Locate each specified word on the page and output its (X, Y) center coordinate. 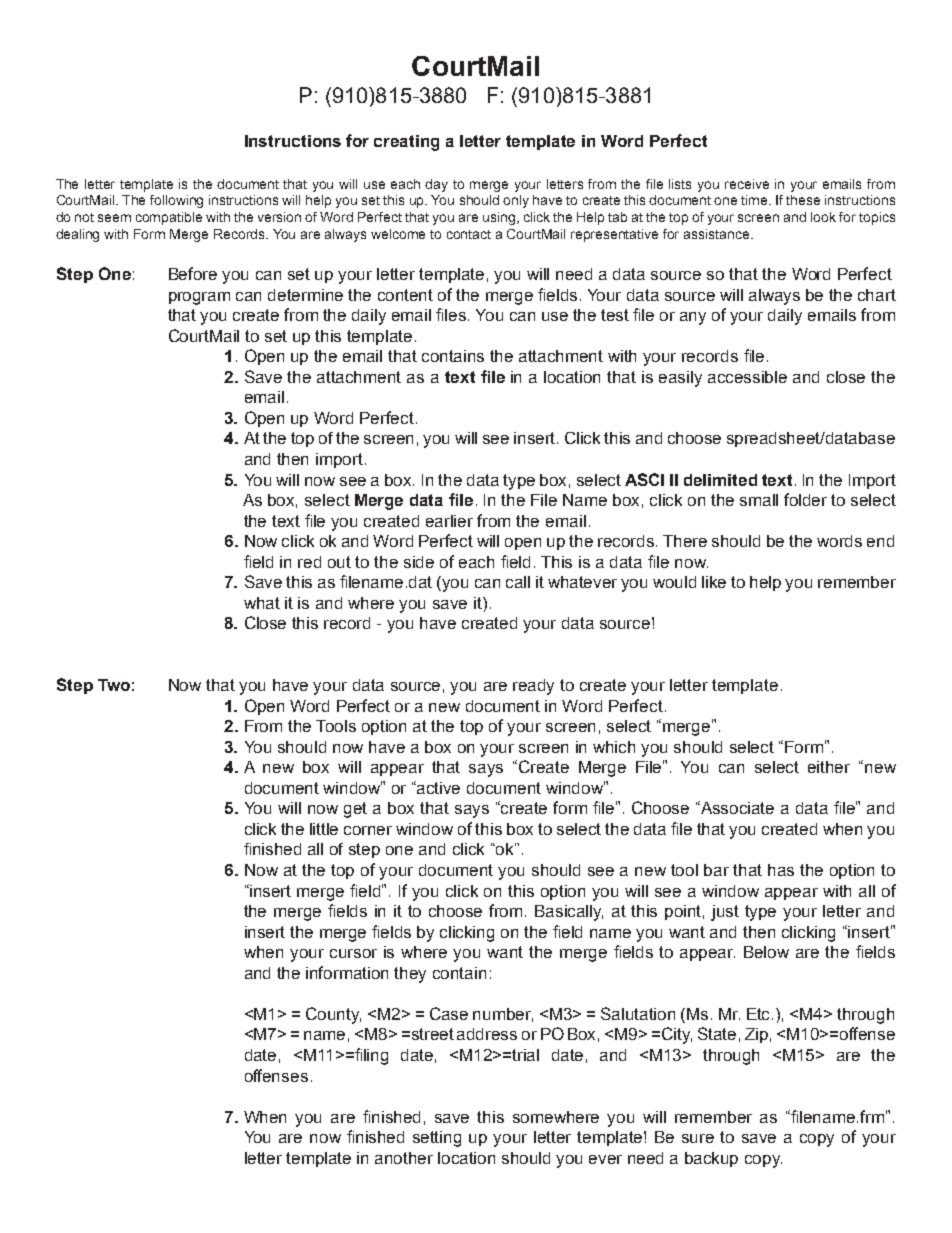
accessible (747, 377)
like (714, 582)
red (309, 562)
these (803, 200)
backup (711, 1159)
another (404, 1158)
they (410, 975)
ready (533, 687)
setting (437, 1139)
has (781, 870)
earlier (449, 521)
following (176, 201)
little (324, 829)
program (199, 298)
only (516, 201)
